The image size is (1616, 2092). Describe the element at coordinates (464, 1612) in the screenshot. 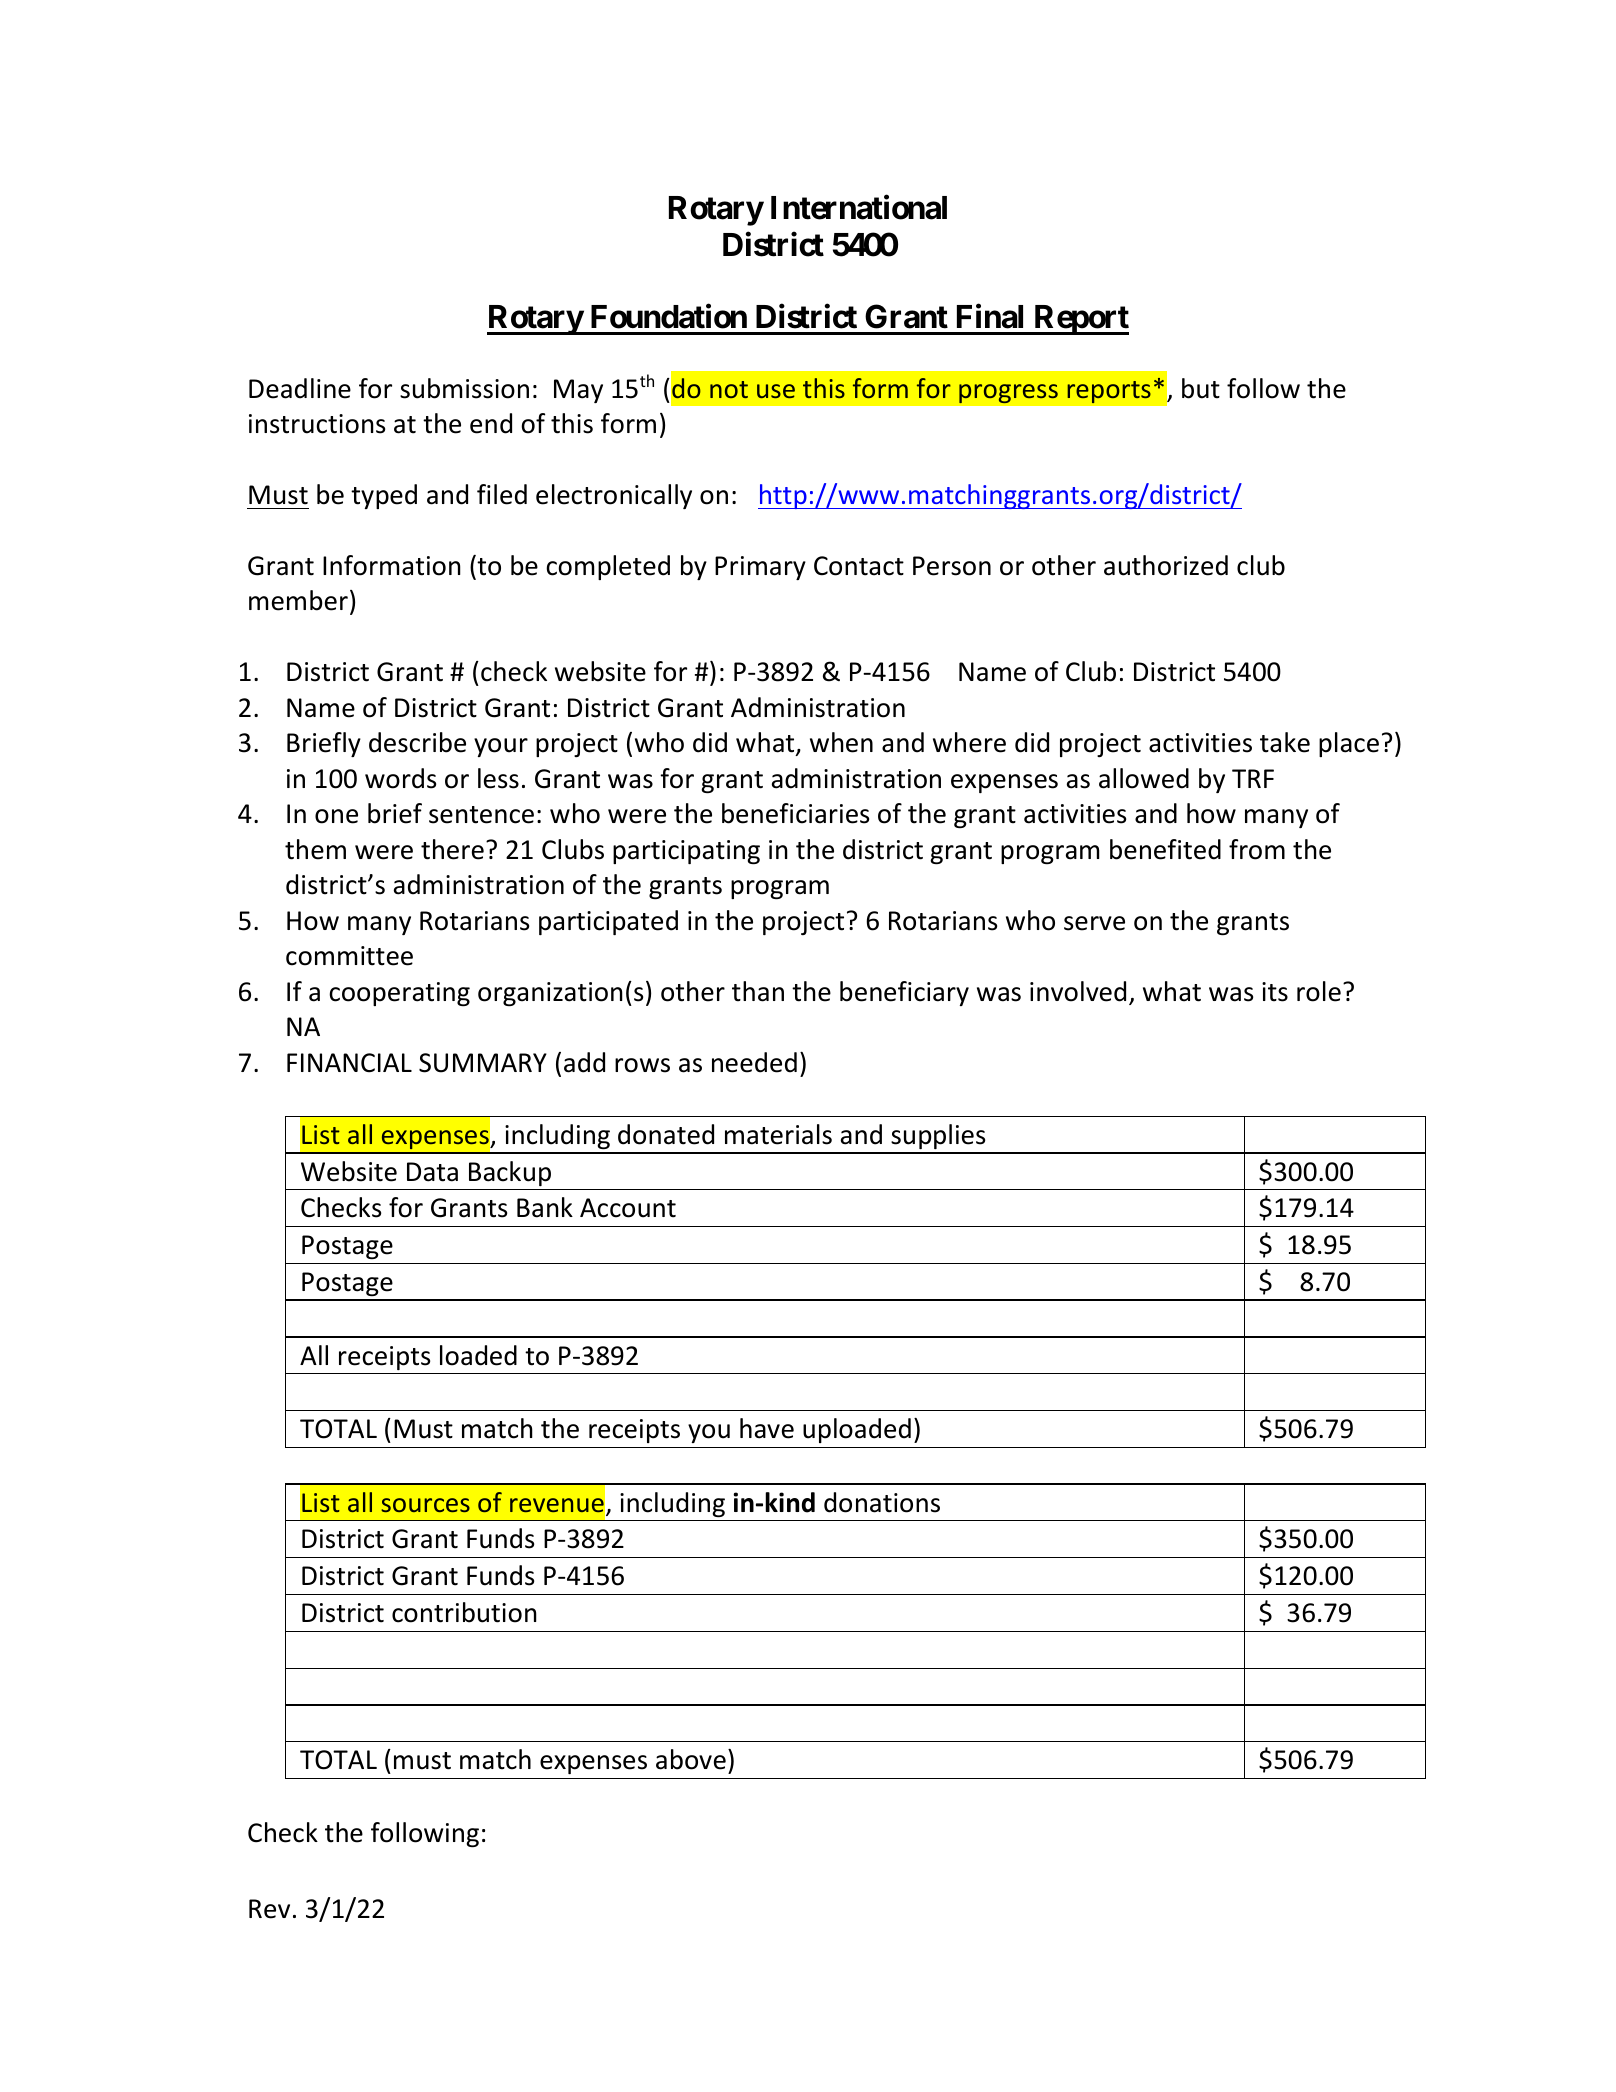

I see `contribution` at that location.
